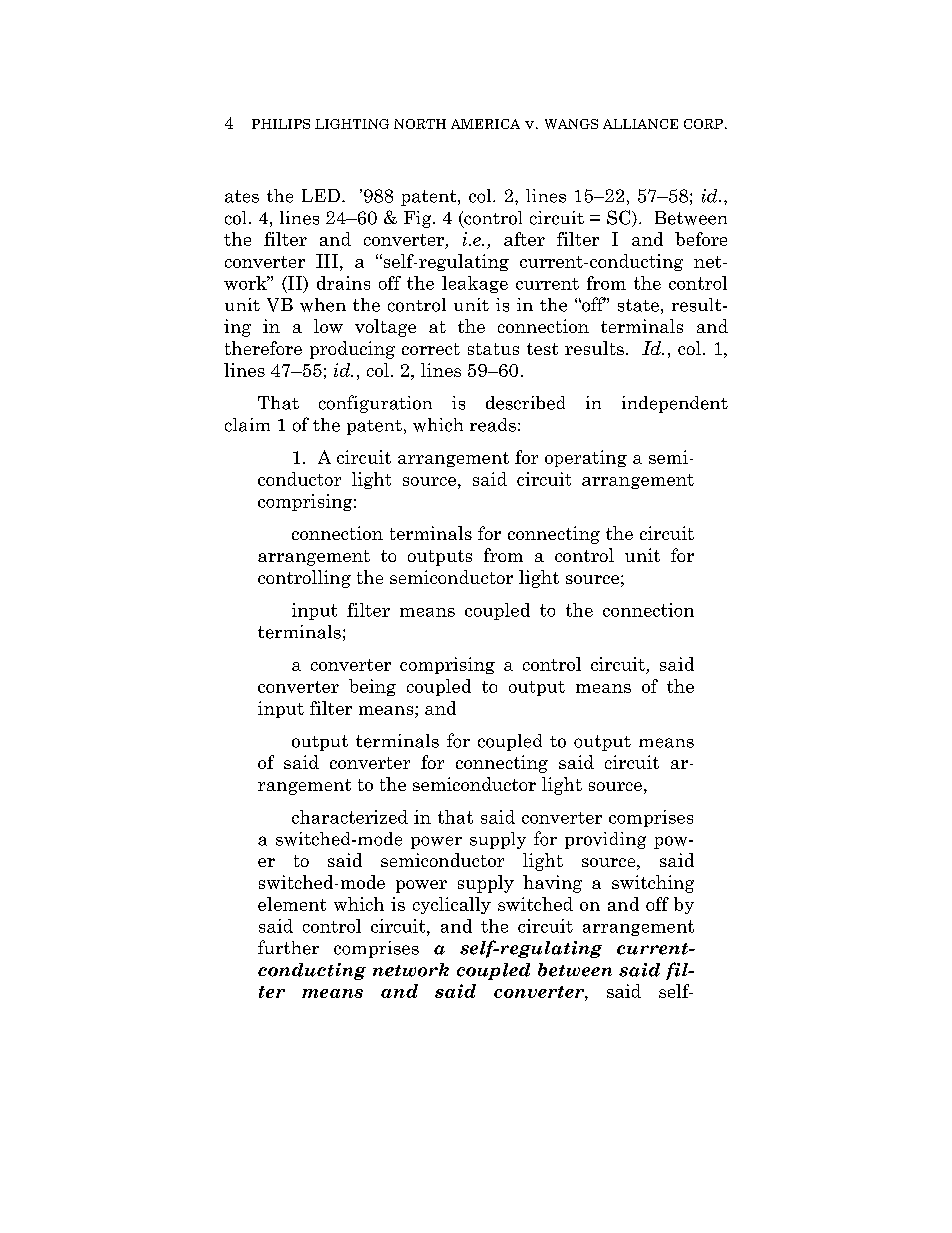 This page has height=1233, width=952. I want to click on PHILIPS, so click(281, 124).
